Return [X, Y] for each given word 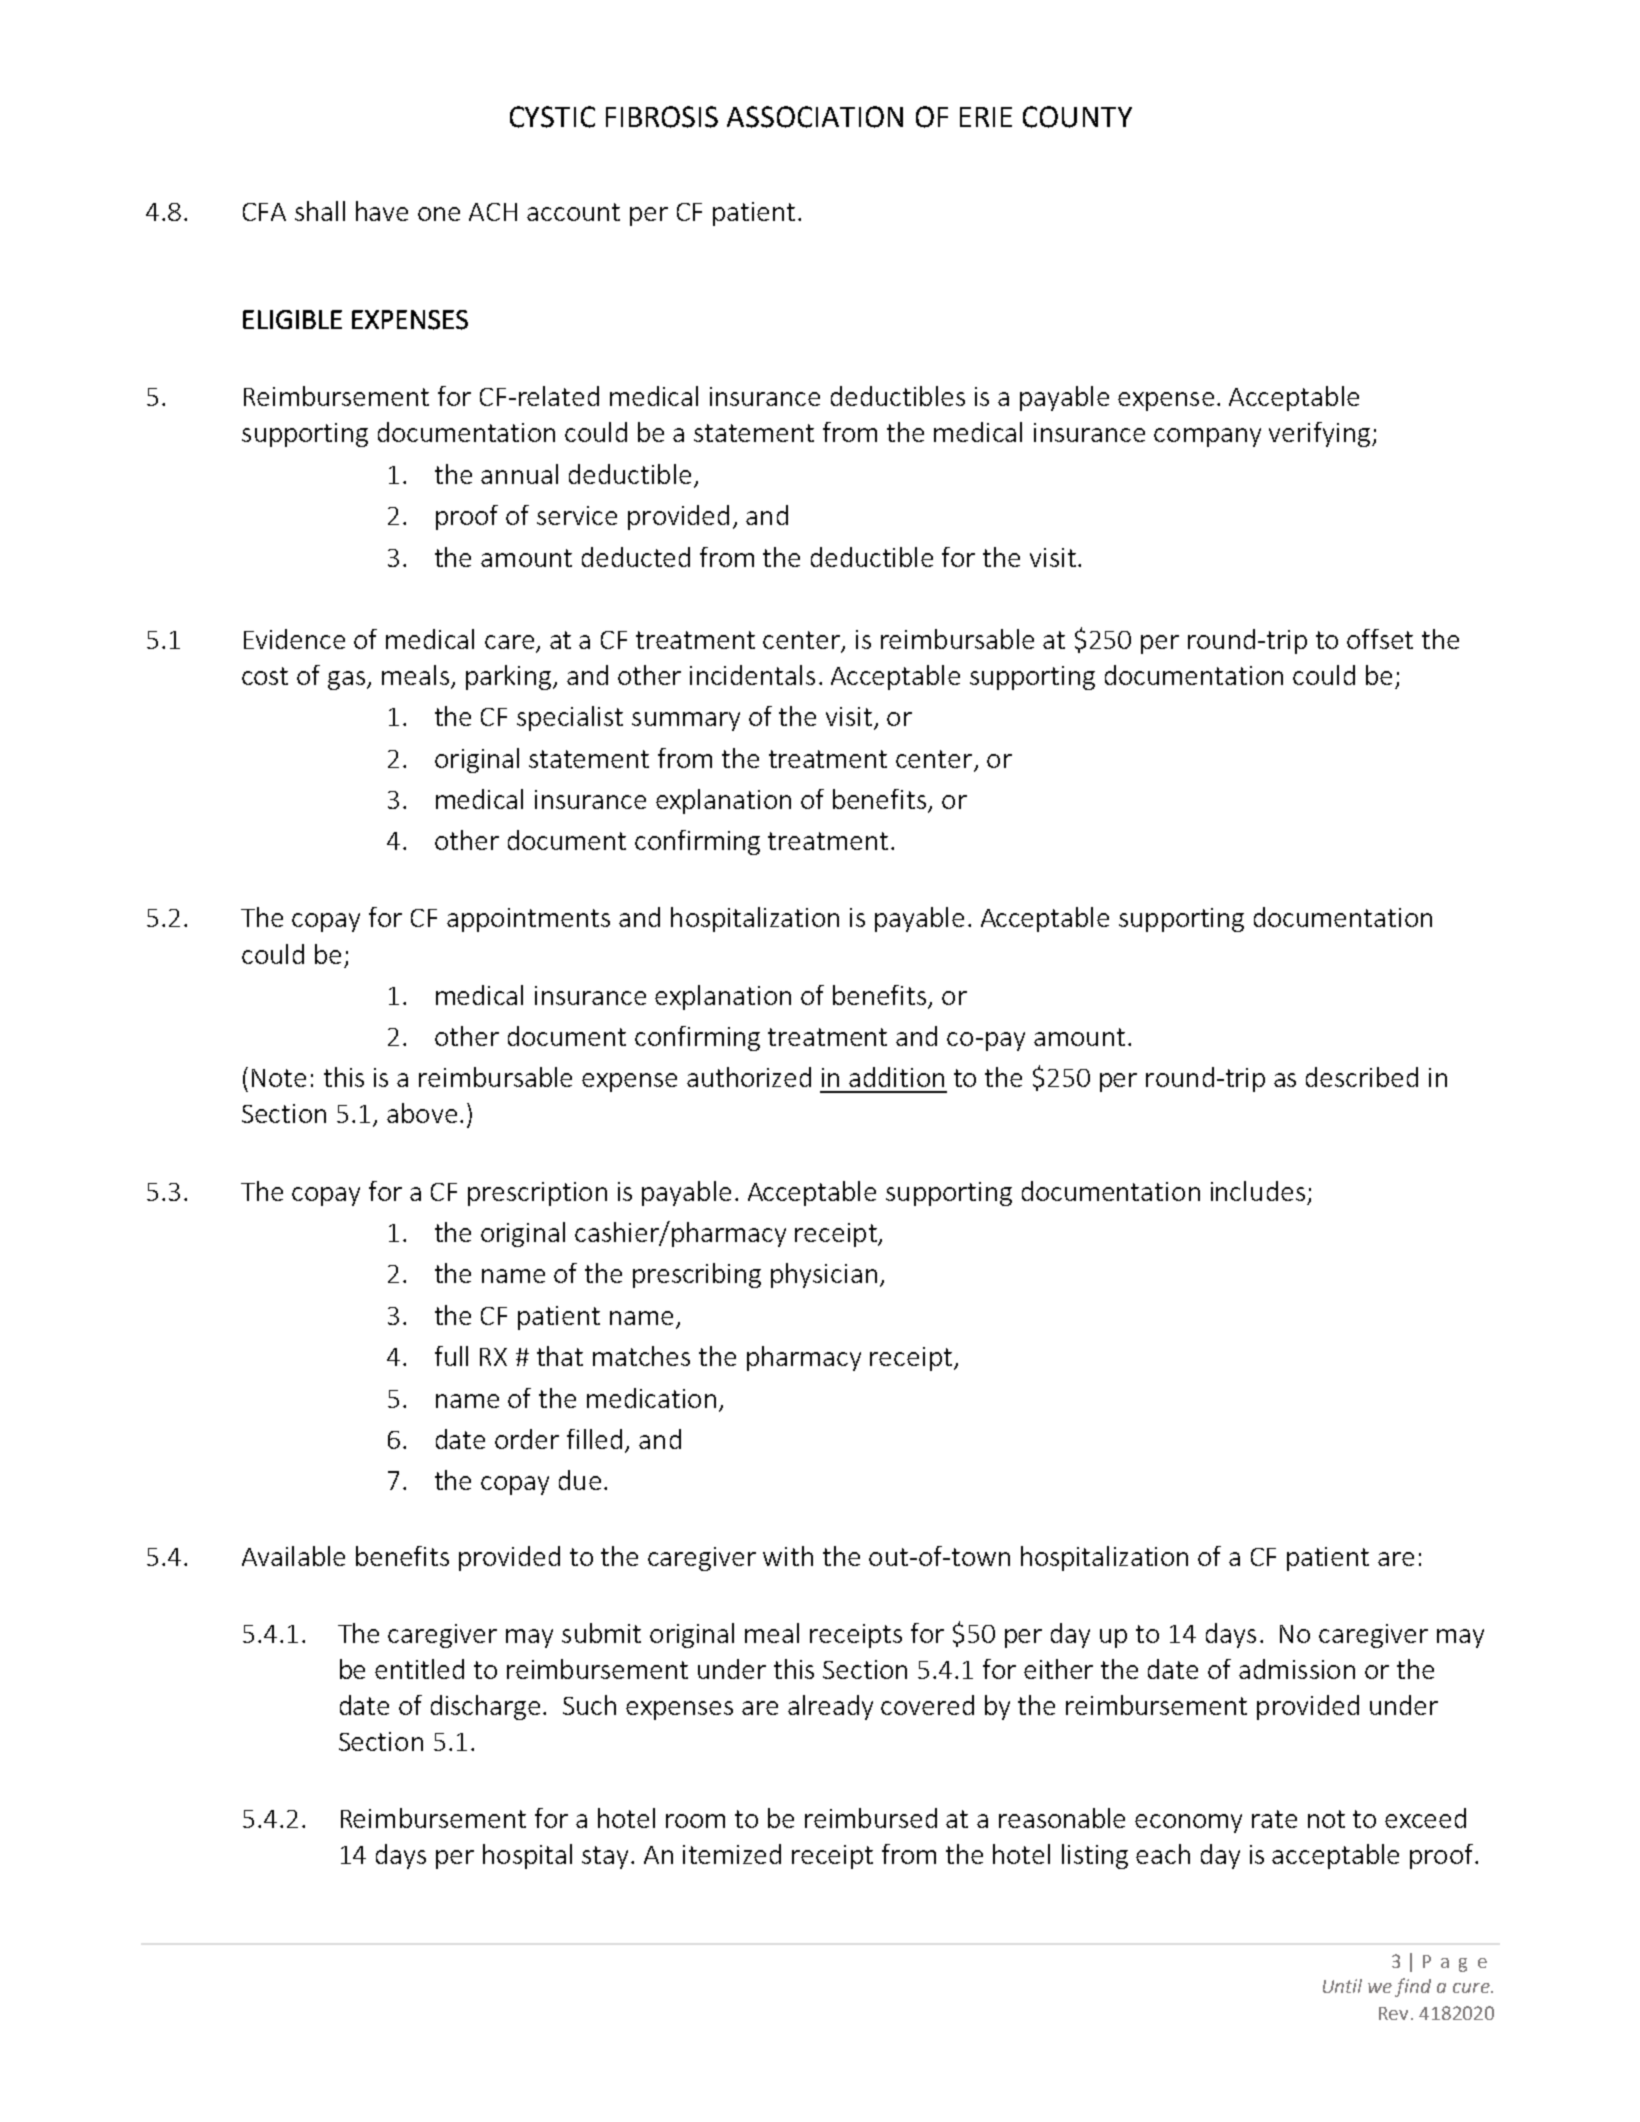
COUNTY [1077, 117]
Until [1342, 1986]
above [422, 1113]
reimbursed [871, 1818]
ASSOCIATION [815, 117]
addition [896, 1077]
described [1362, 1077]
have [382, 211]
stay [607, 1857]
